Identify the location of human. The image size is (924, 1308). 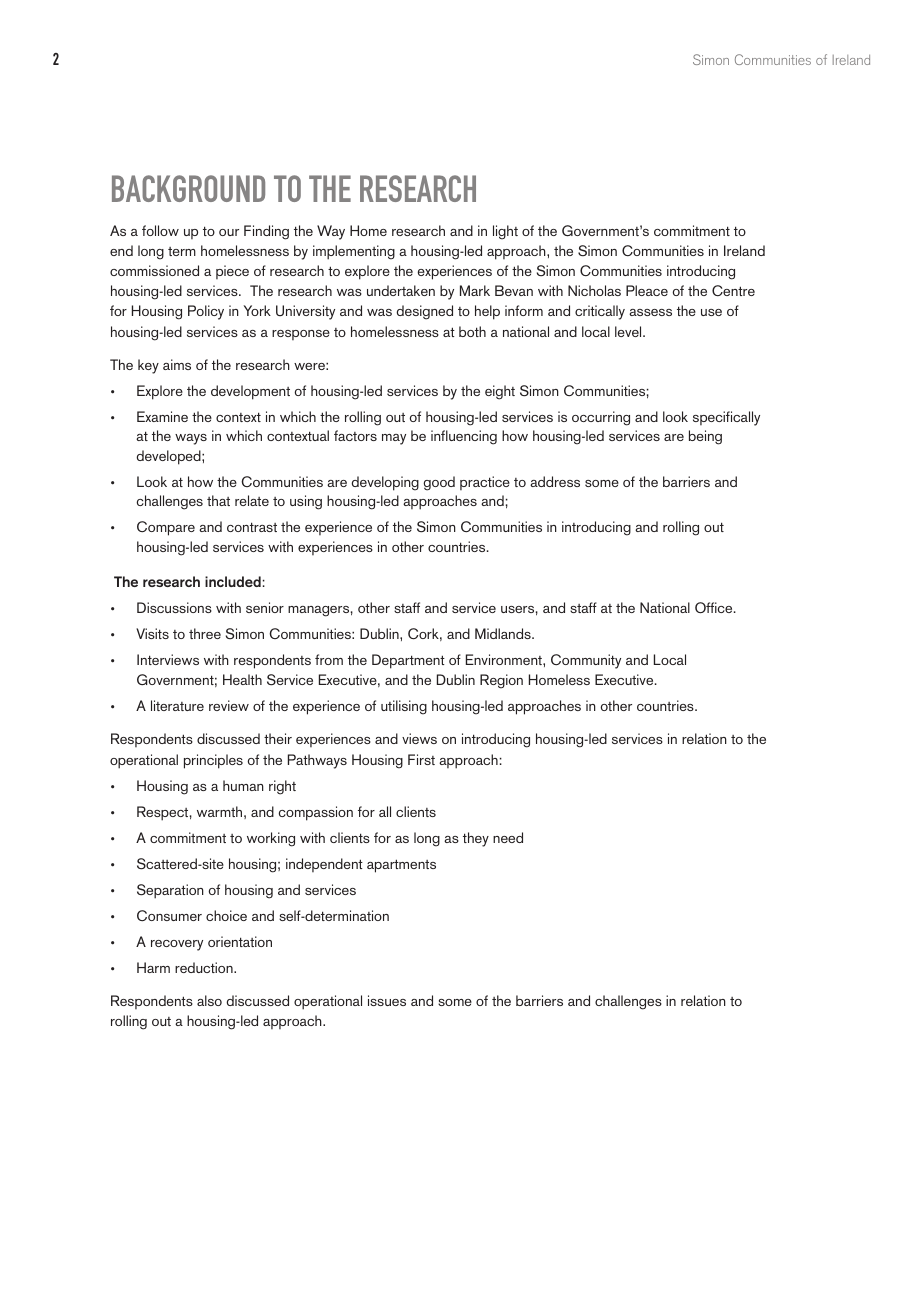
(243, 785).
